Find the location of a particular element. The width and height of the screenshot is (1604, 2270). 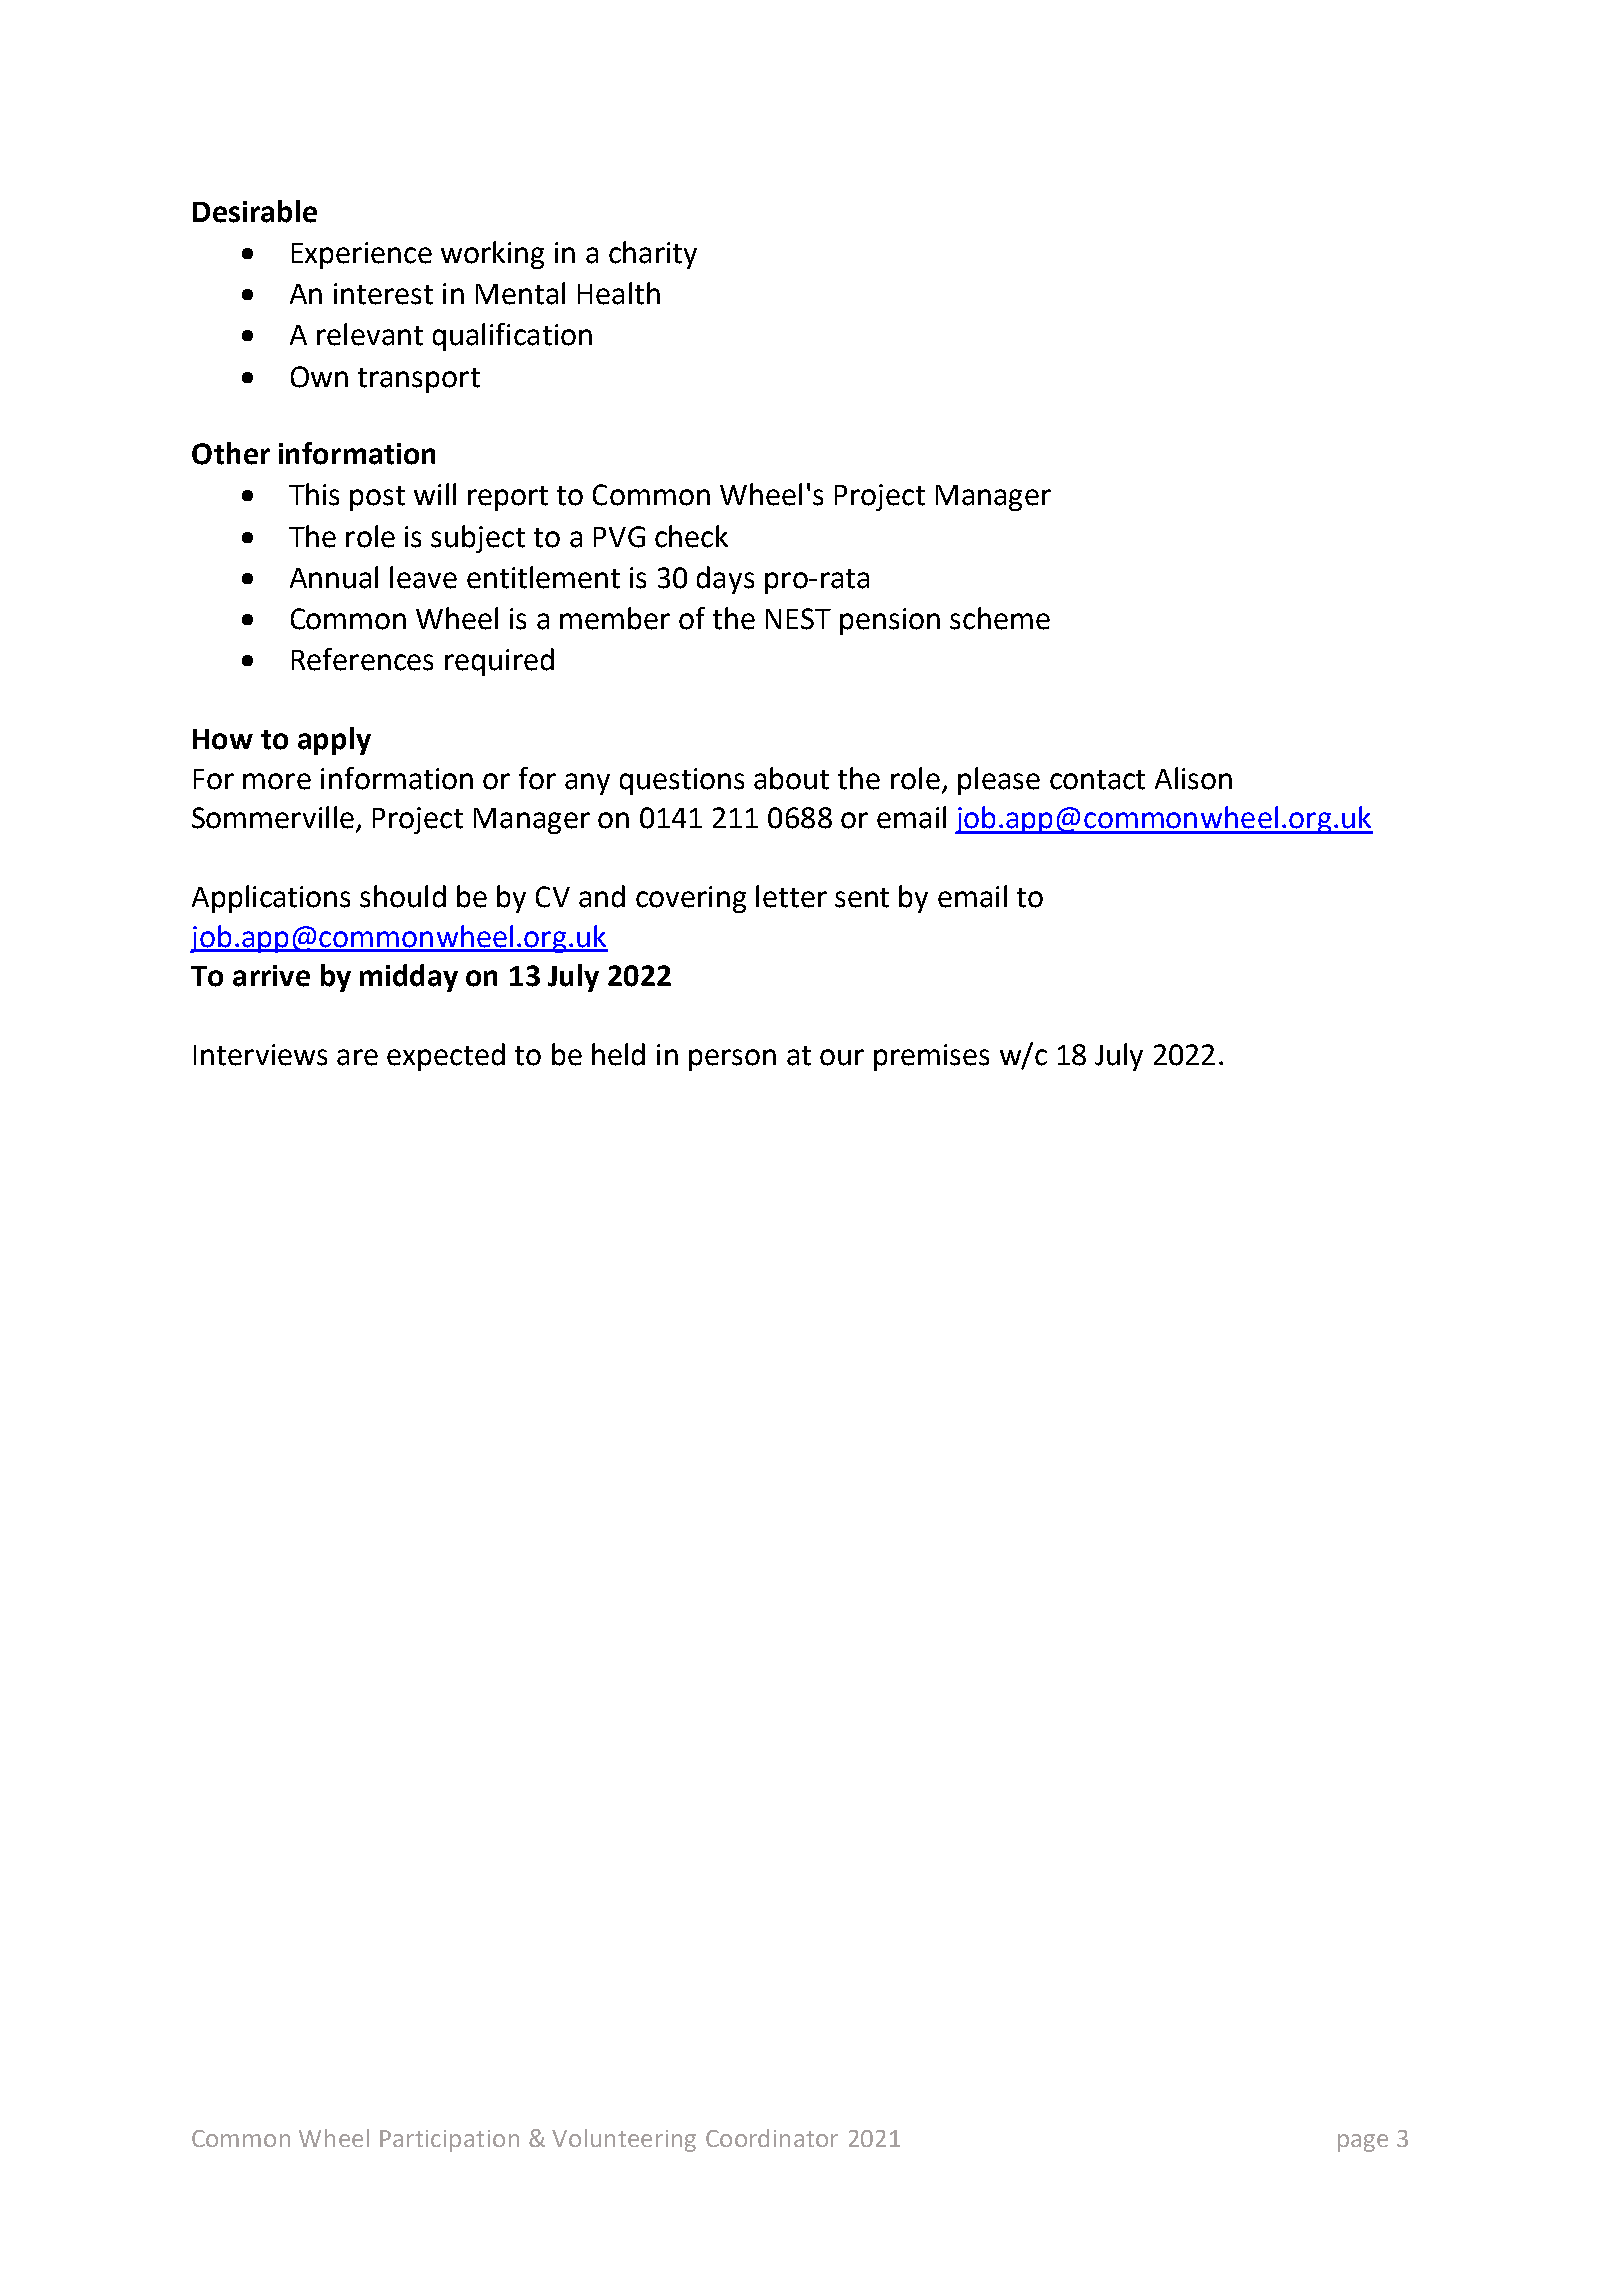

Participation is located at coordinates (449, 2141).
